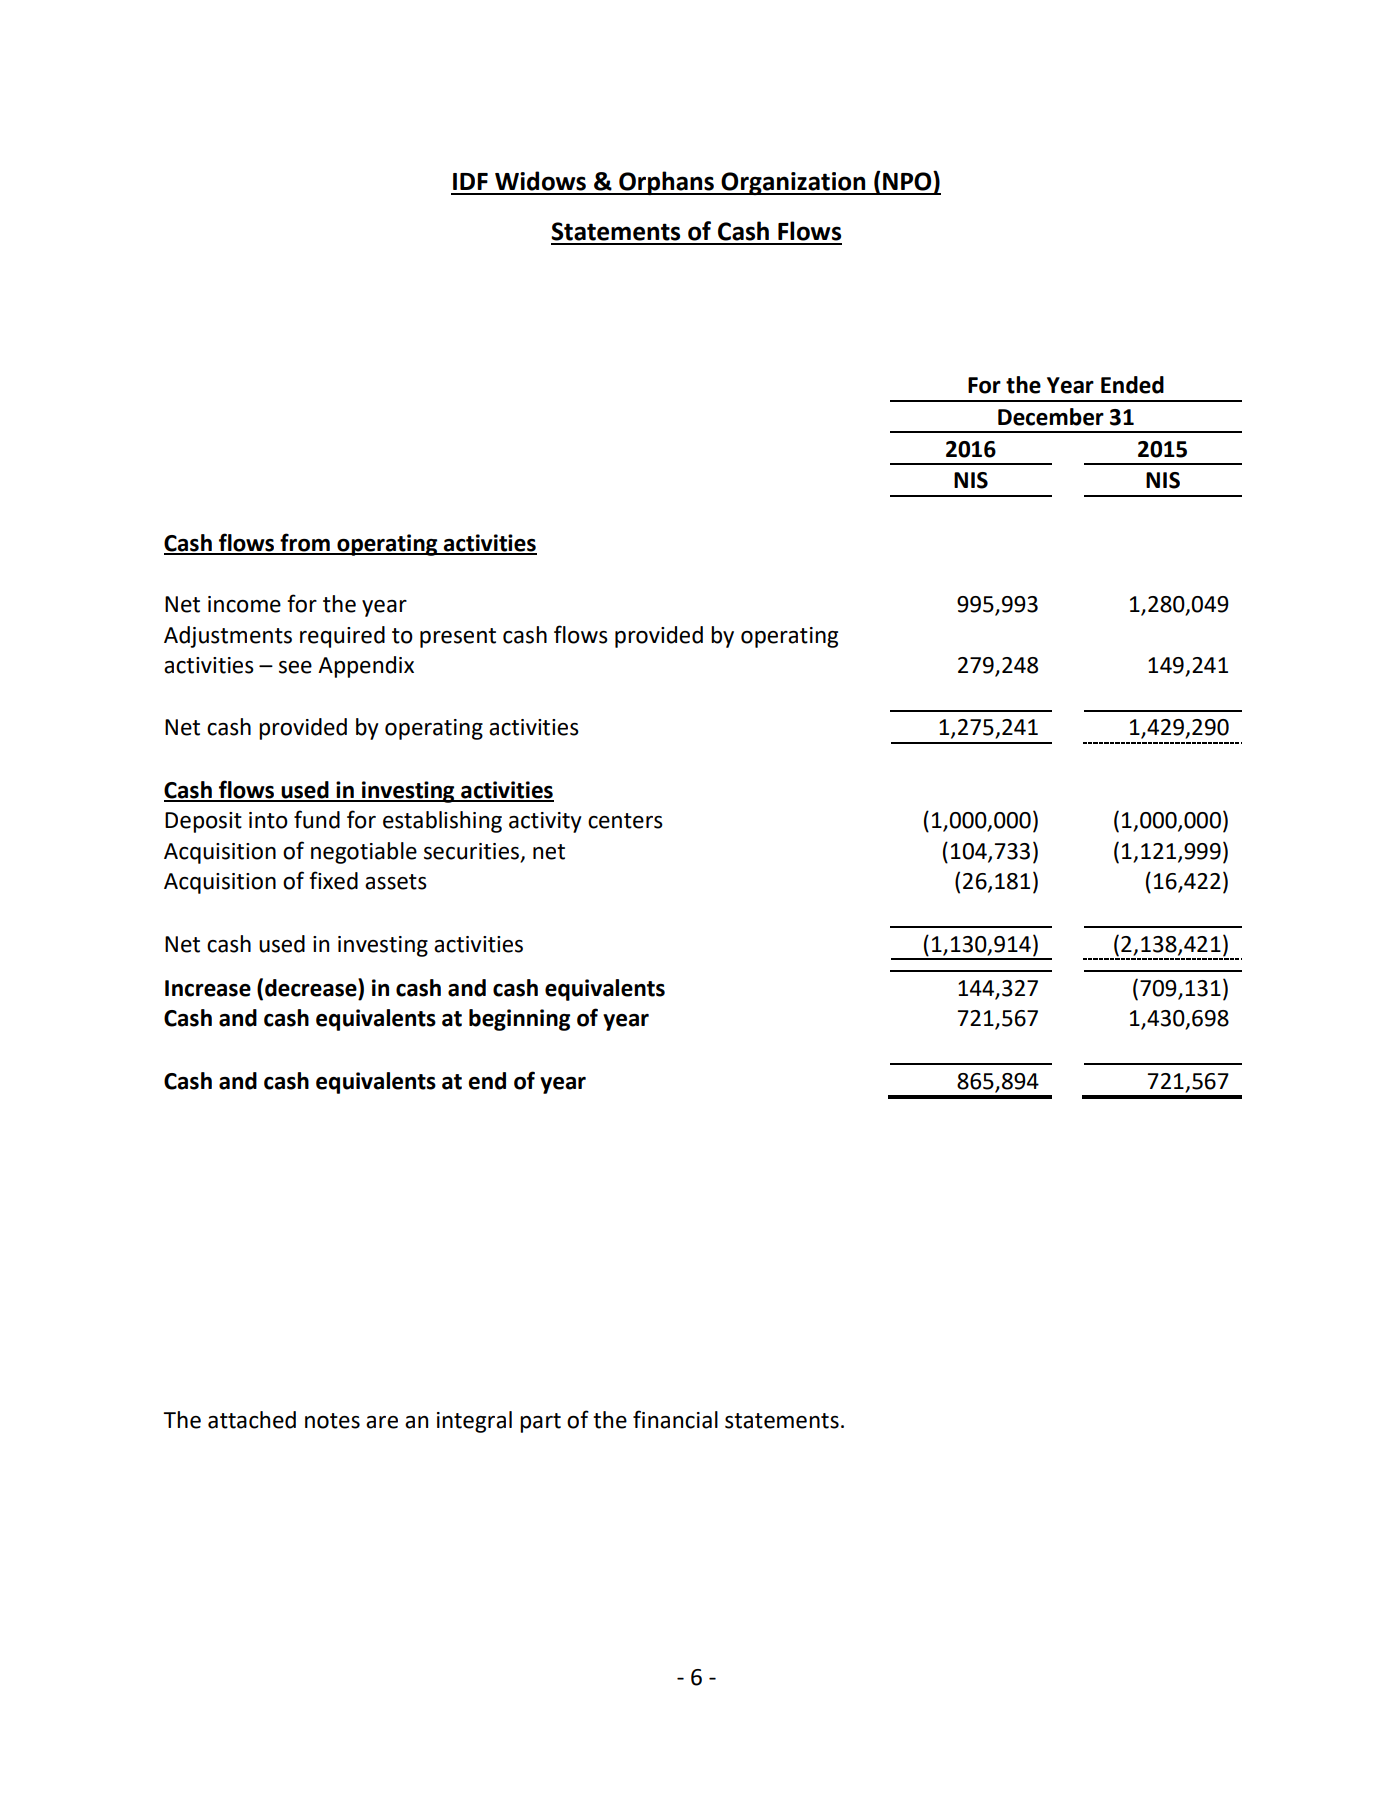  Describe the element at coordinates (540, 1423) in the screenshot. I see `part` at that location.
